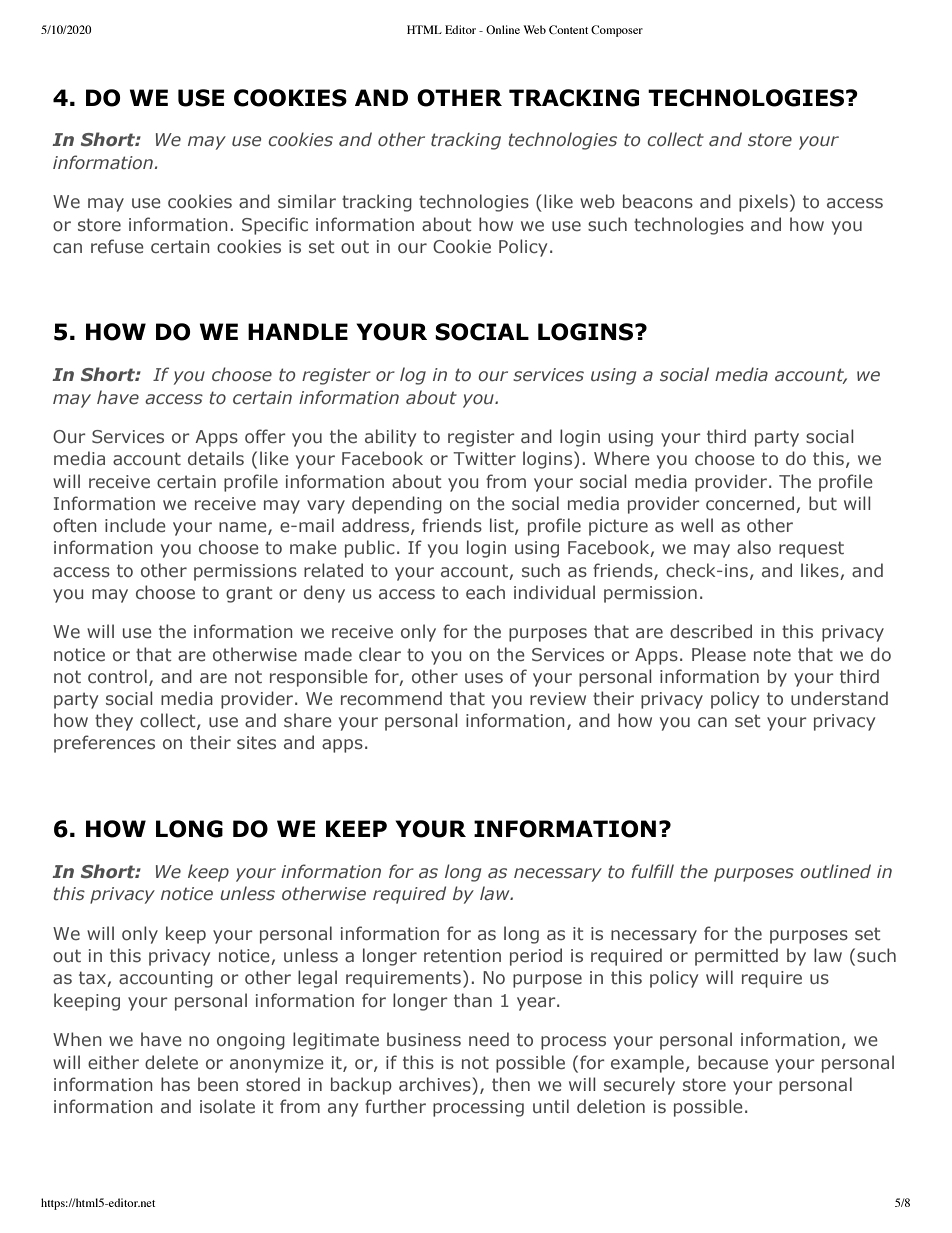 The width and height of the screenshot is (952, 1233). I want to click on also, so click(754, 547).
